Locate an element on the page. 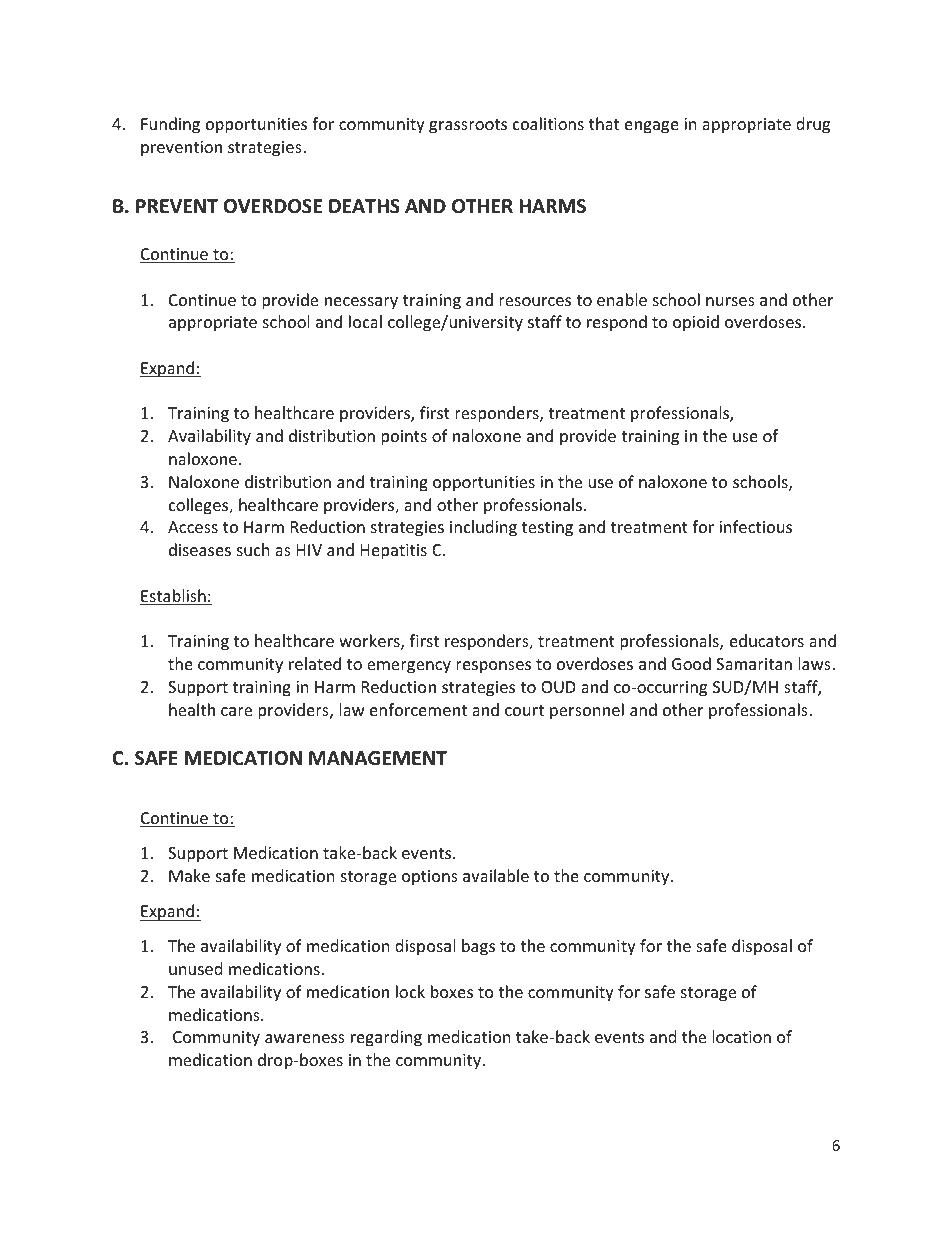 The height and width of the document is (1233, 952). location is located at coordinates (741, 1036).
